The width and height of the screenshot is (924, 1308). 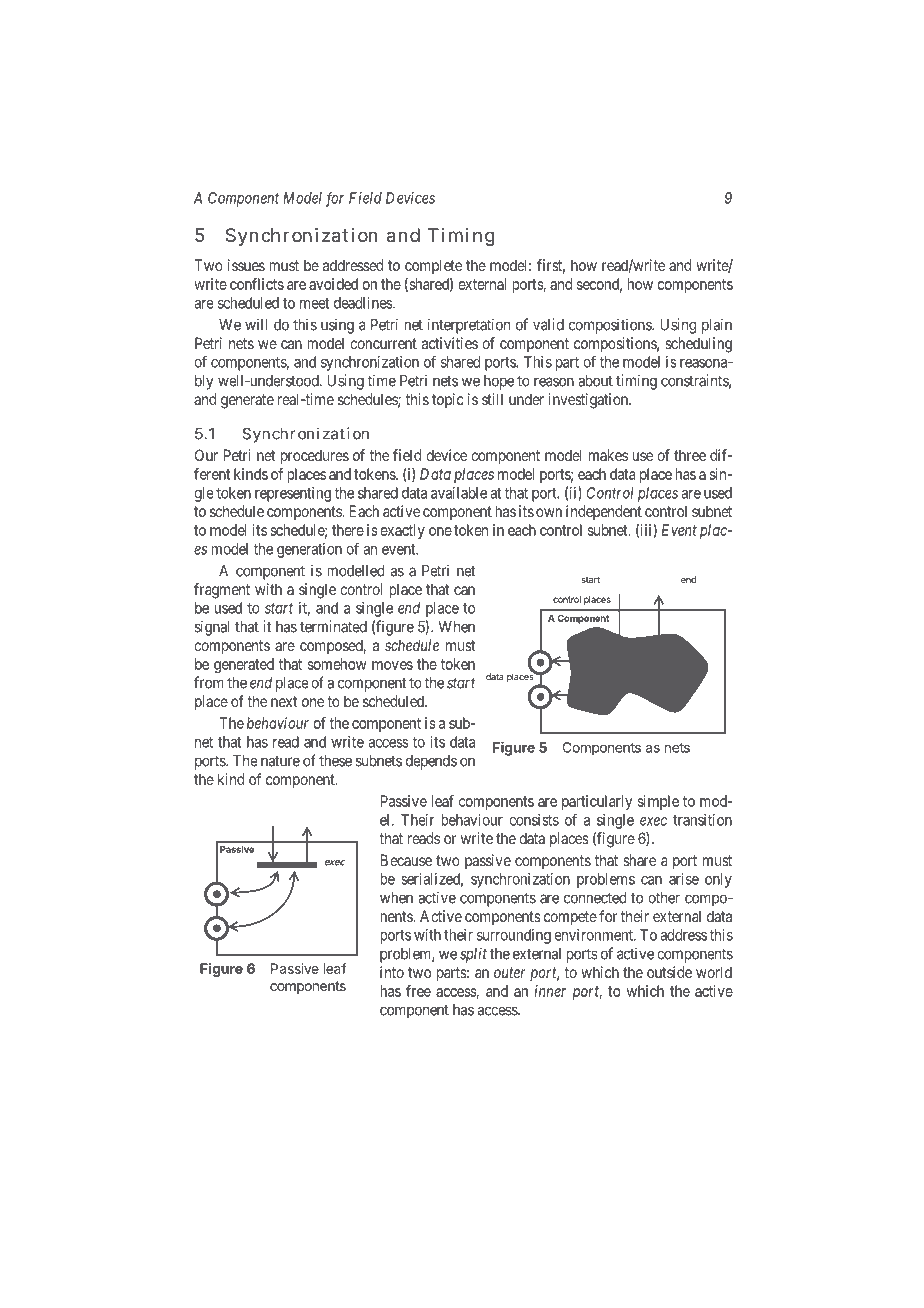 What do you see at coordinates (658, 802) in the screenshot?
I see `simple` at bounding box center [658, 802].
